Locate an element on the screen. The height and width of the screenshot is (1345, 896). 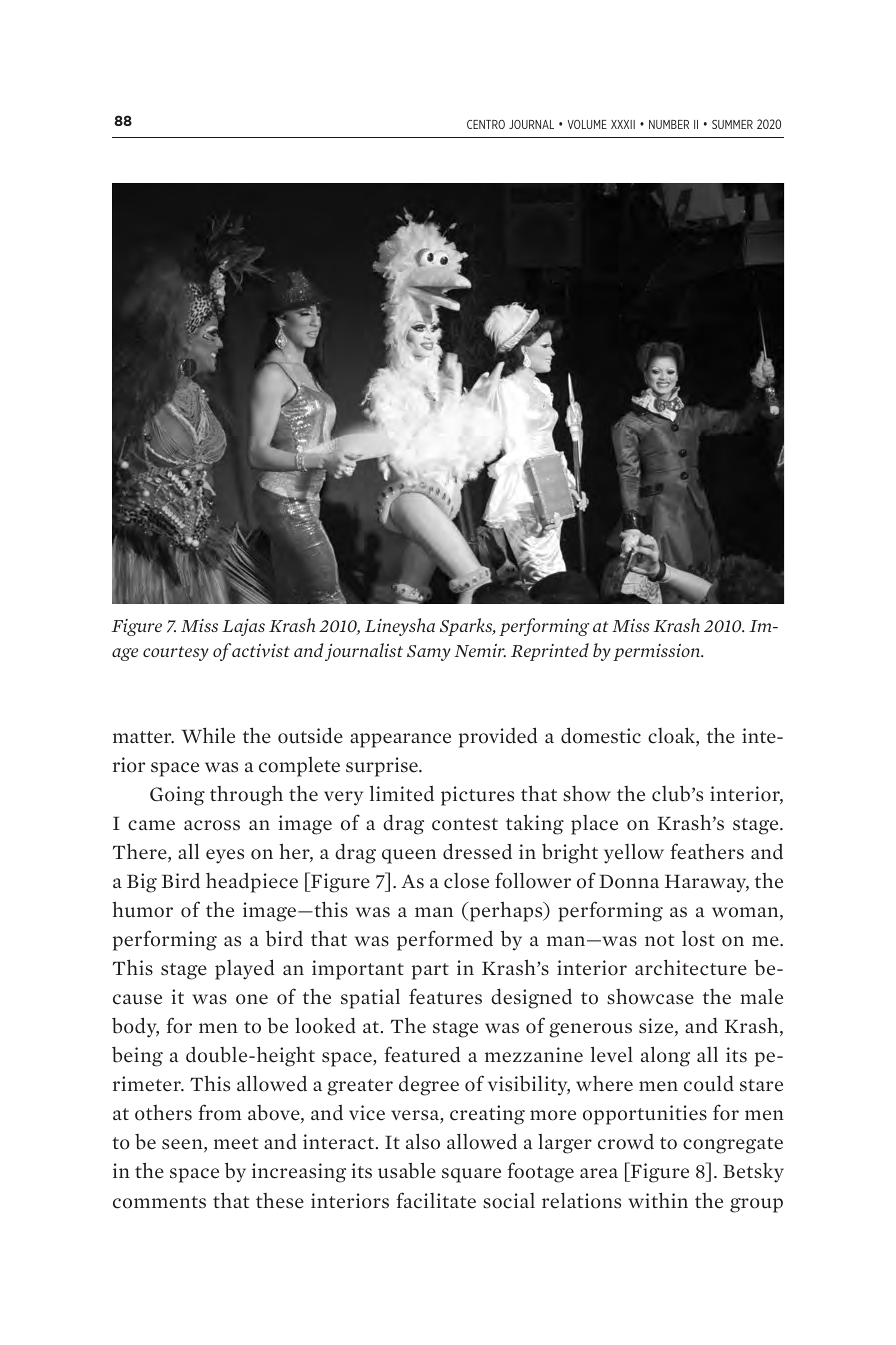
within is located at coordinates (658, 1200).
